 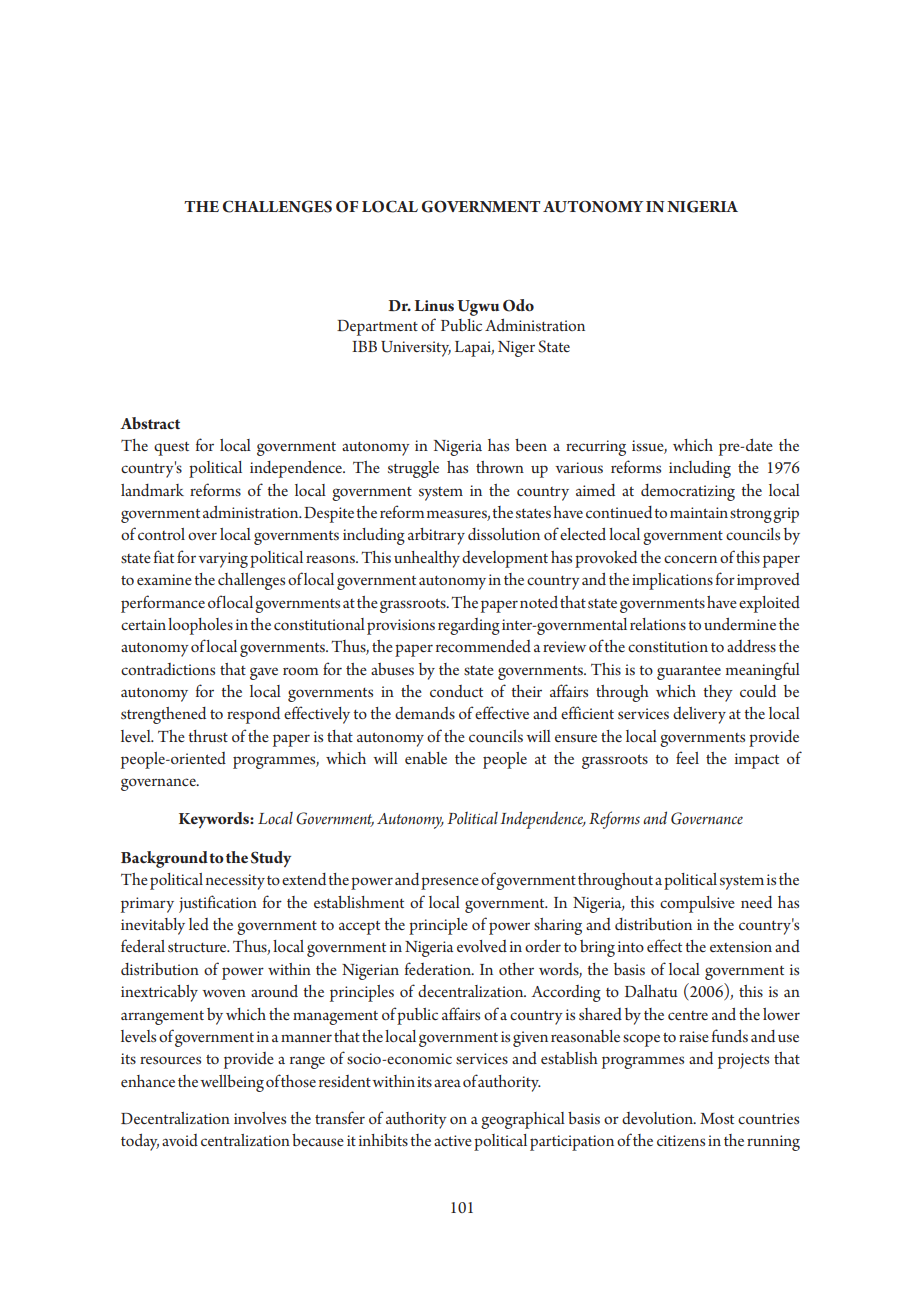 I want to click on IBB, so click(x=364, y=346).
